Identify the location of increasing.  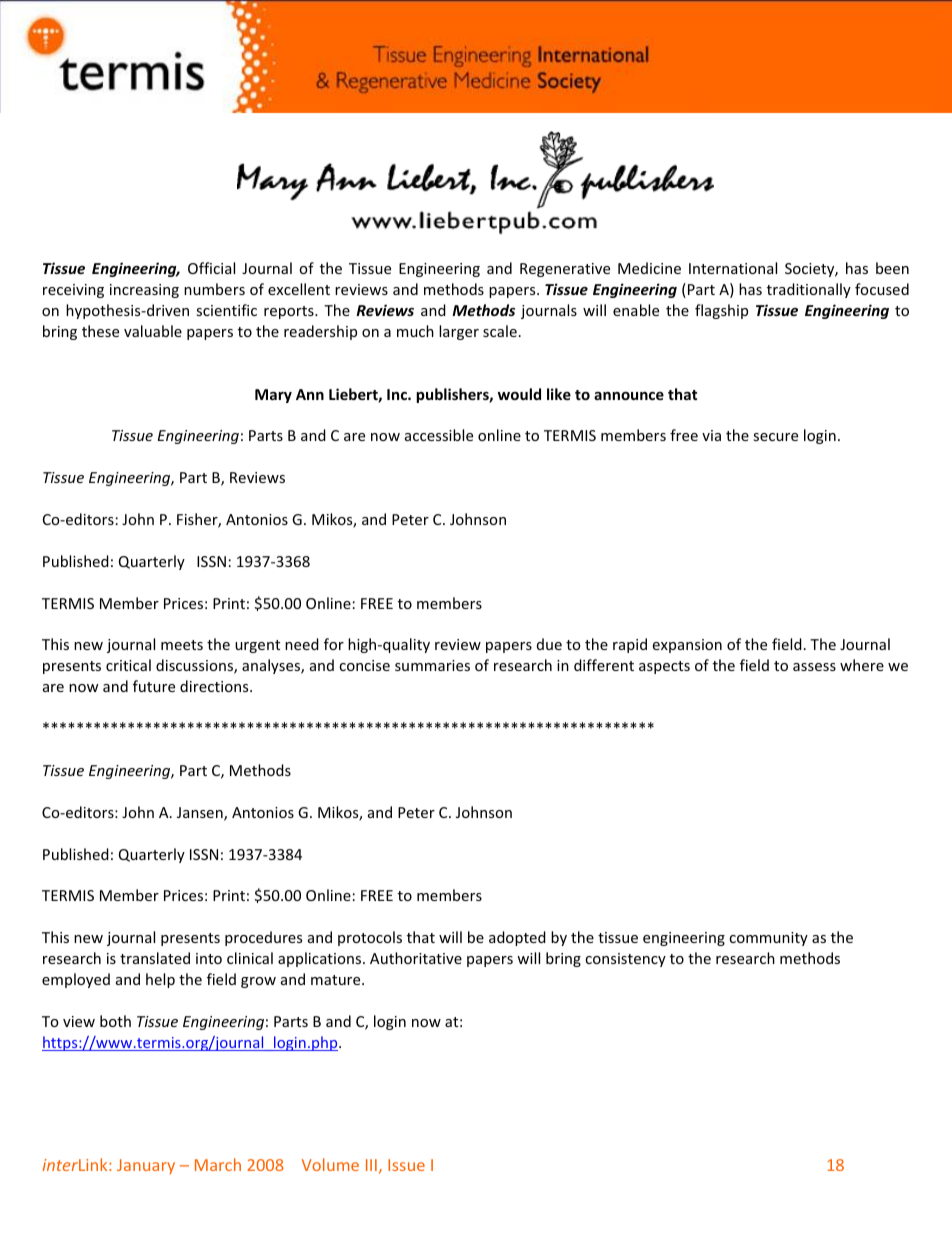
(144, 291).
